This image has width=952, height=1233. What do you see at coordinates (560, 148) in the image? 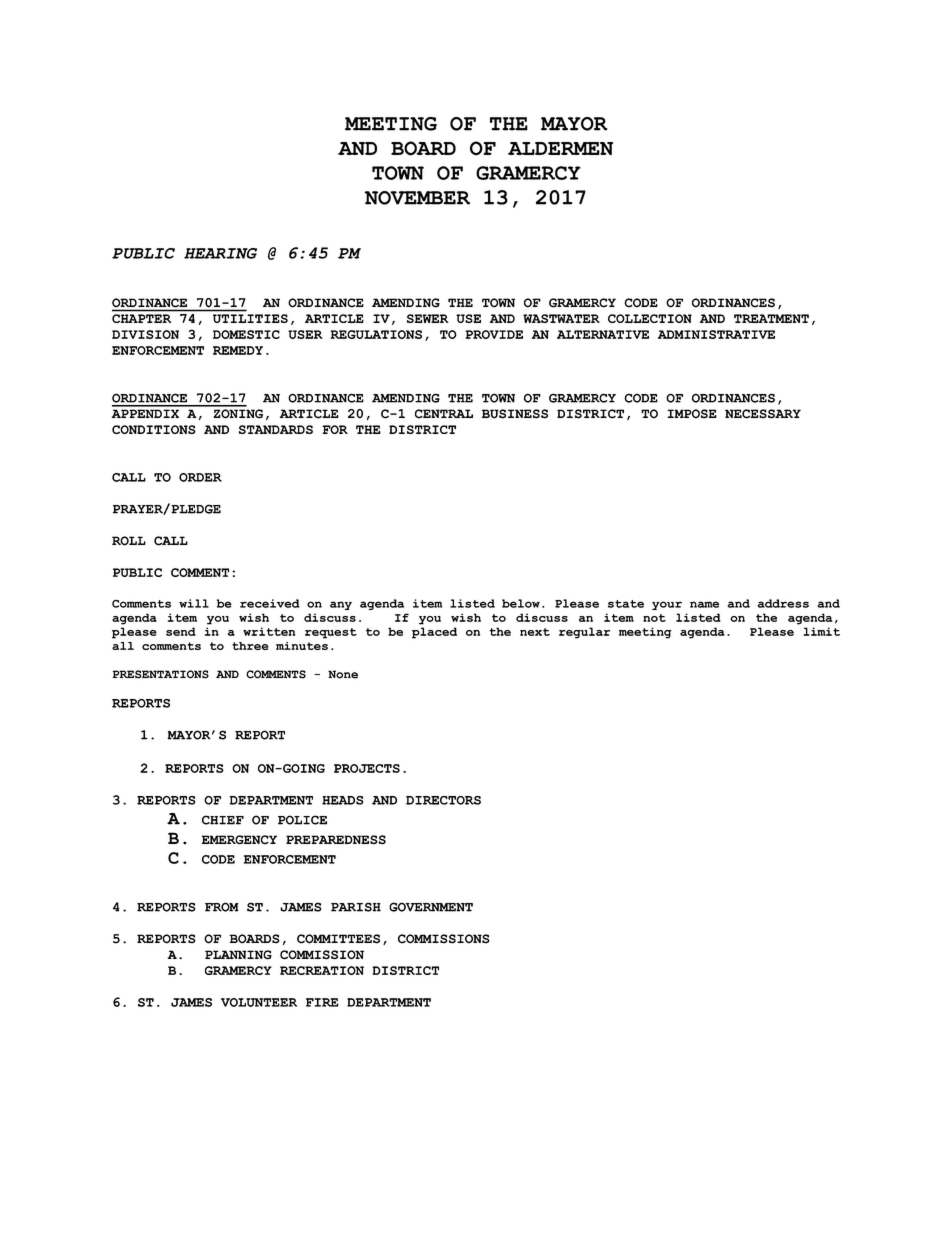
I see `ALDERMEN` at bounding box center [560, 148].
